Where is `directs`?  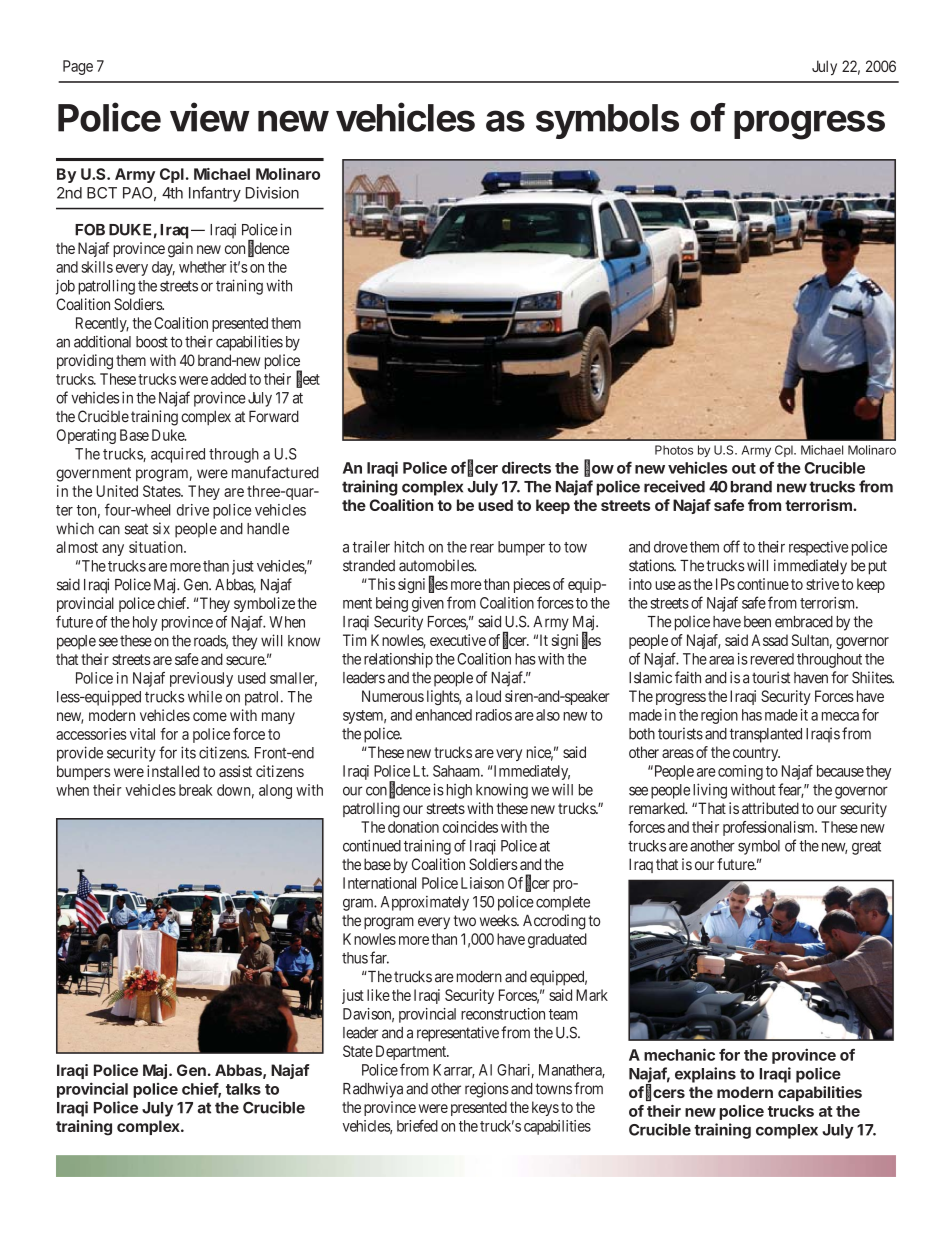 directs is located at coordinates (526, 467).
